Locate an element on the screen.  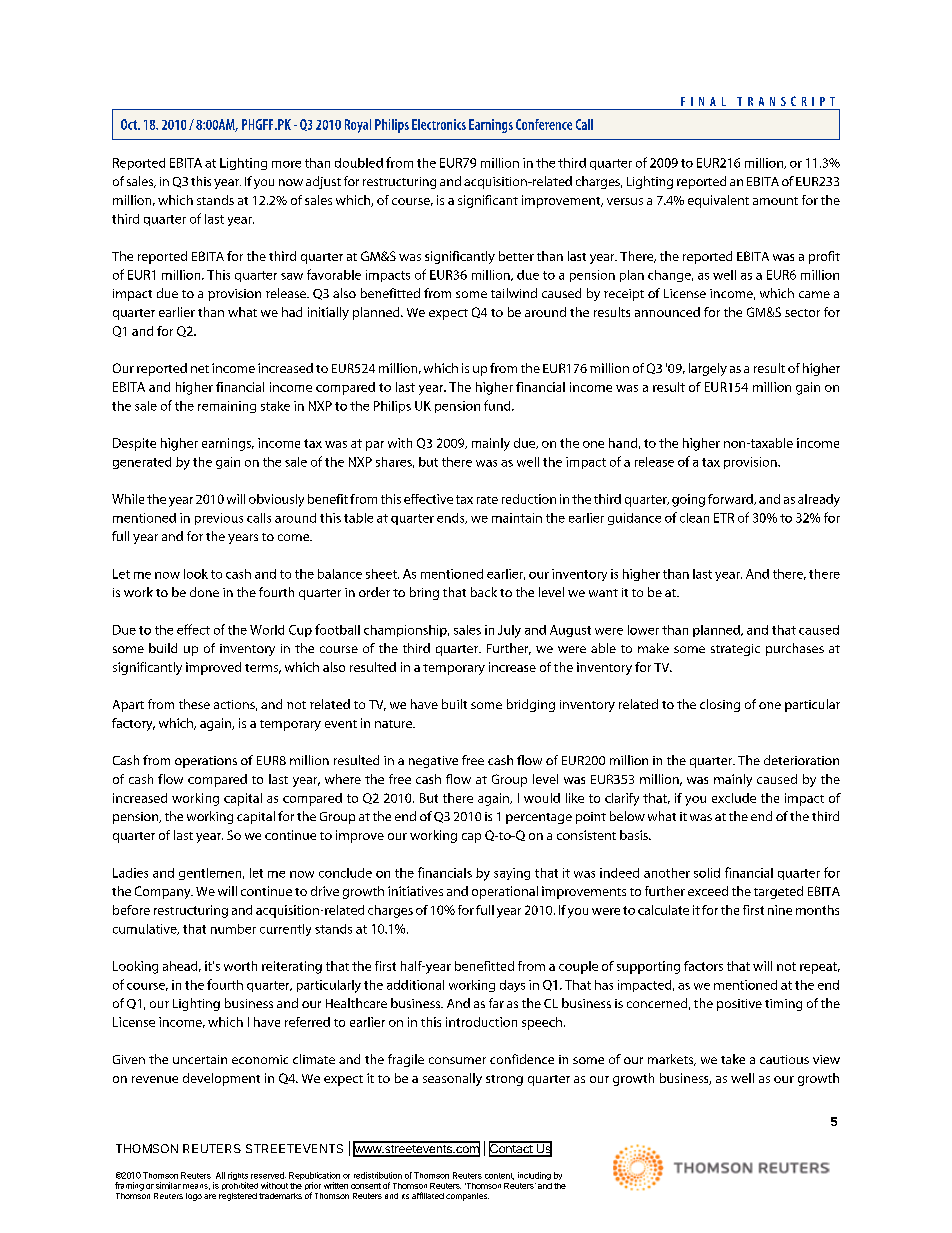
purchases is located at coordinates (795, 649).
